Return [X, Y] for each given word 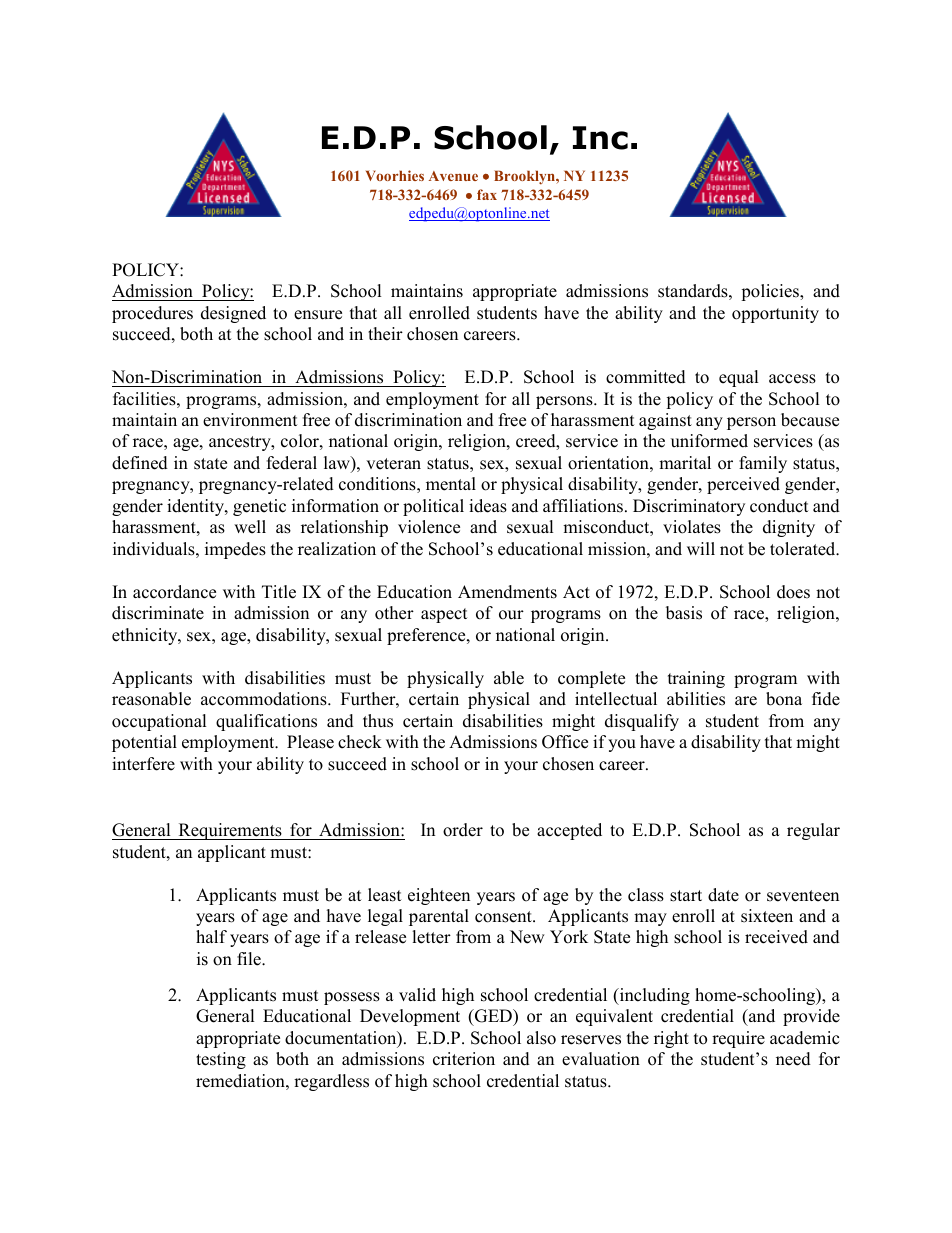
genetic [259, 507]
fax [487, 194]
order [463, 830]
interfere [143, 764]
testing [221, 1060]
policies [771, 292]
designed [233, 314]
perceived [743, 485]
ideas [488, 506]
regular [813, 831]
